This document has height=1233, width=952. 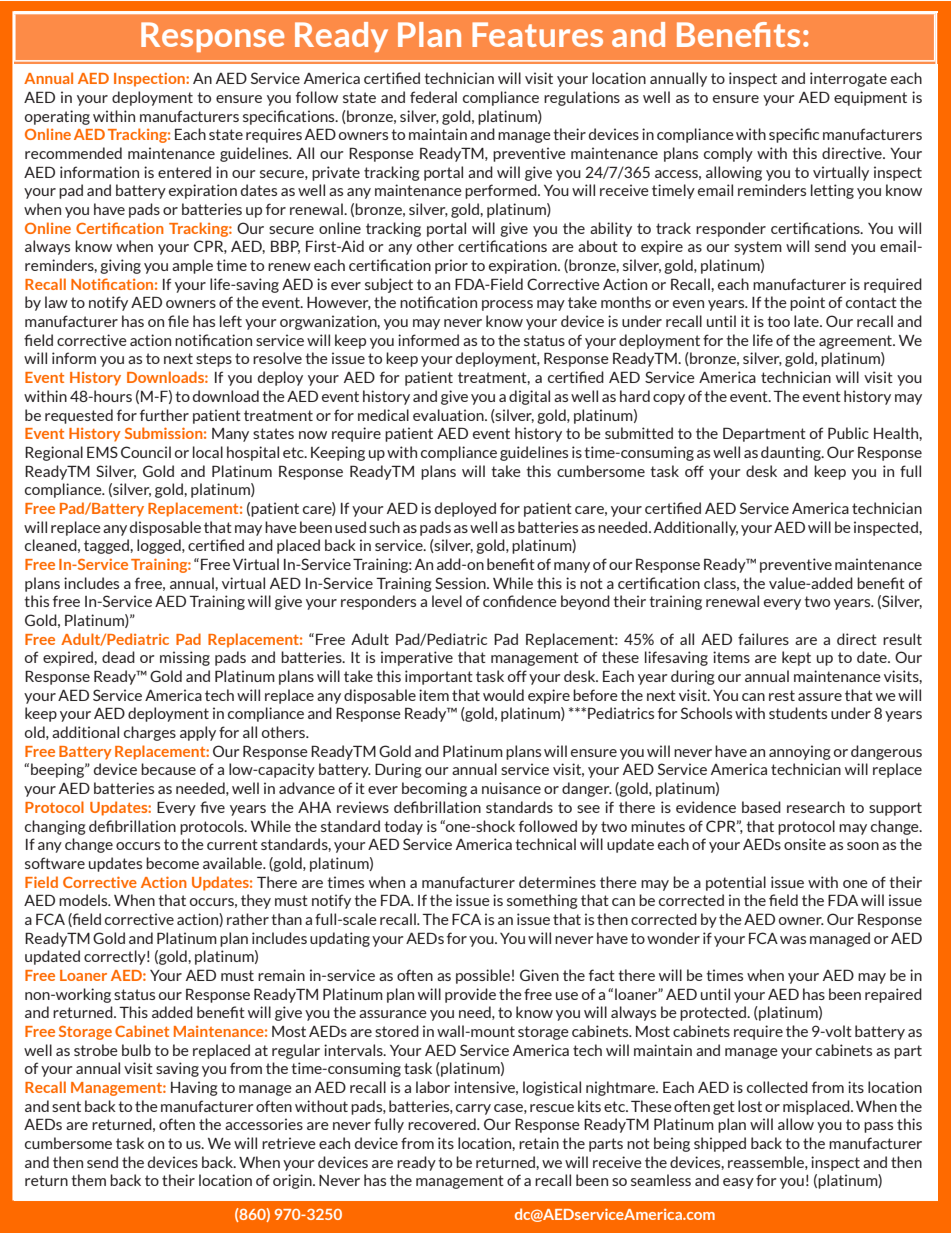 What do you see at coordinates (792, 453) in the document?
I see `daunting` at bounding box center [792, 453].
